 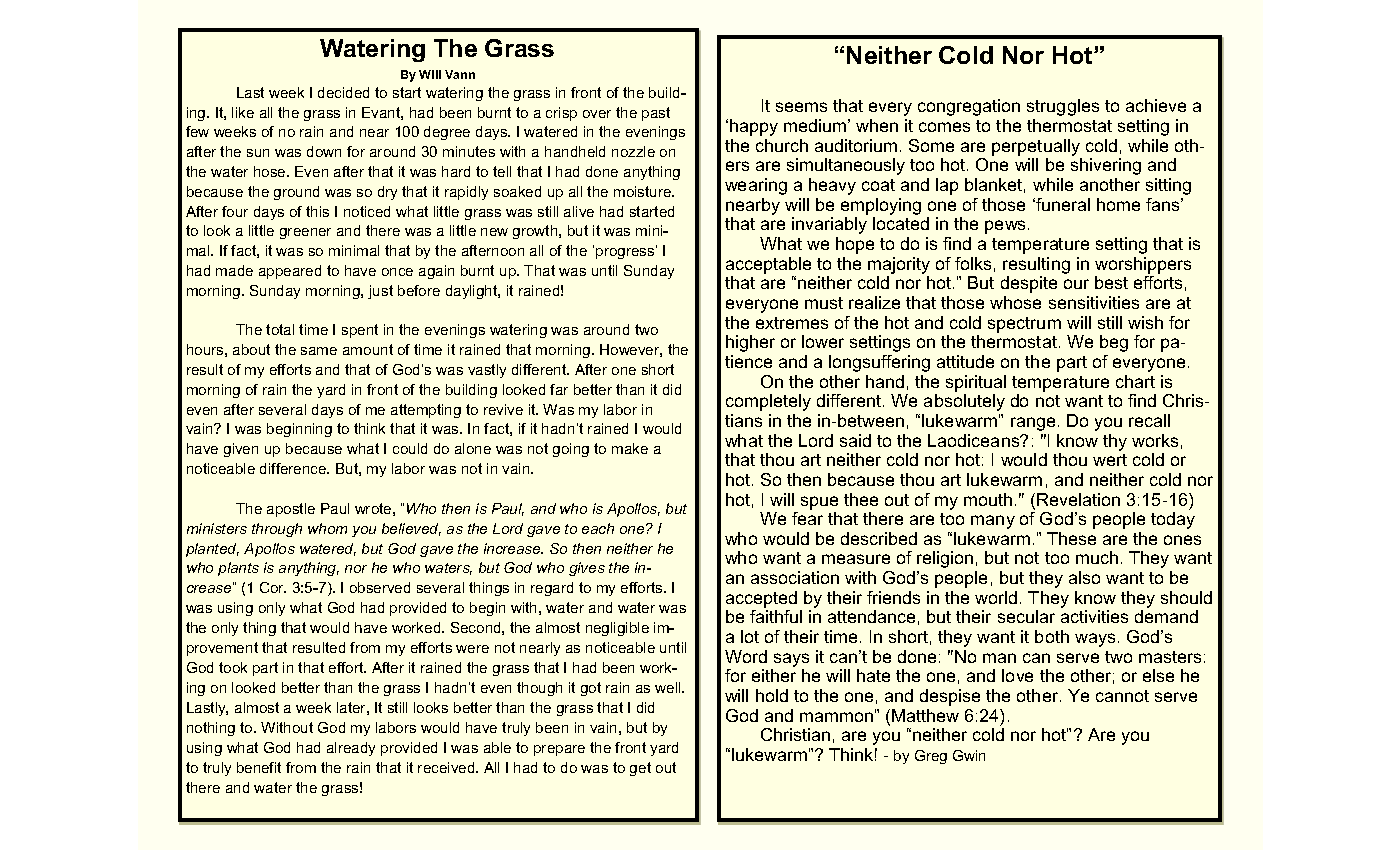 What do you see at coordinates (1063, 107) in the screenshot?
I see `struggles` at bounding box center [1063, 107].
